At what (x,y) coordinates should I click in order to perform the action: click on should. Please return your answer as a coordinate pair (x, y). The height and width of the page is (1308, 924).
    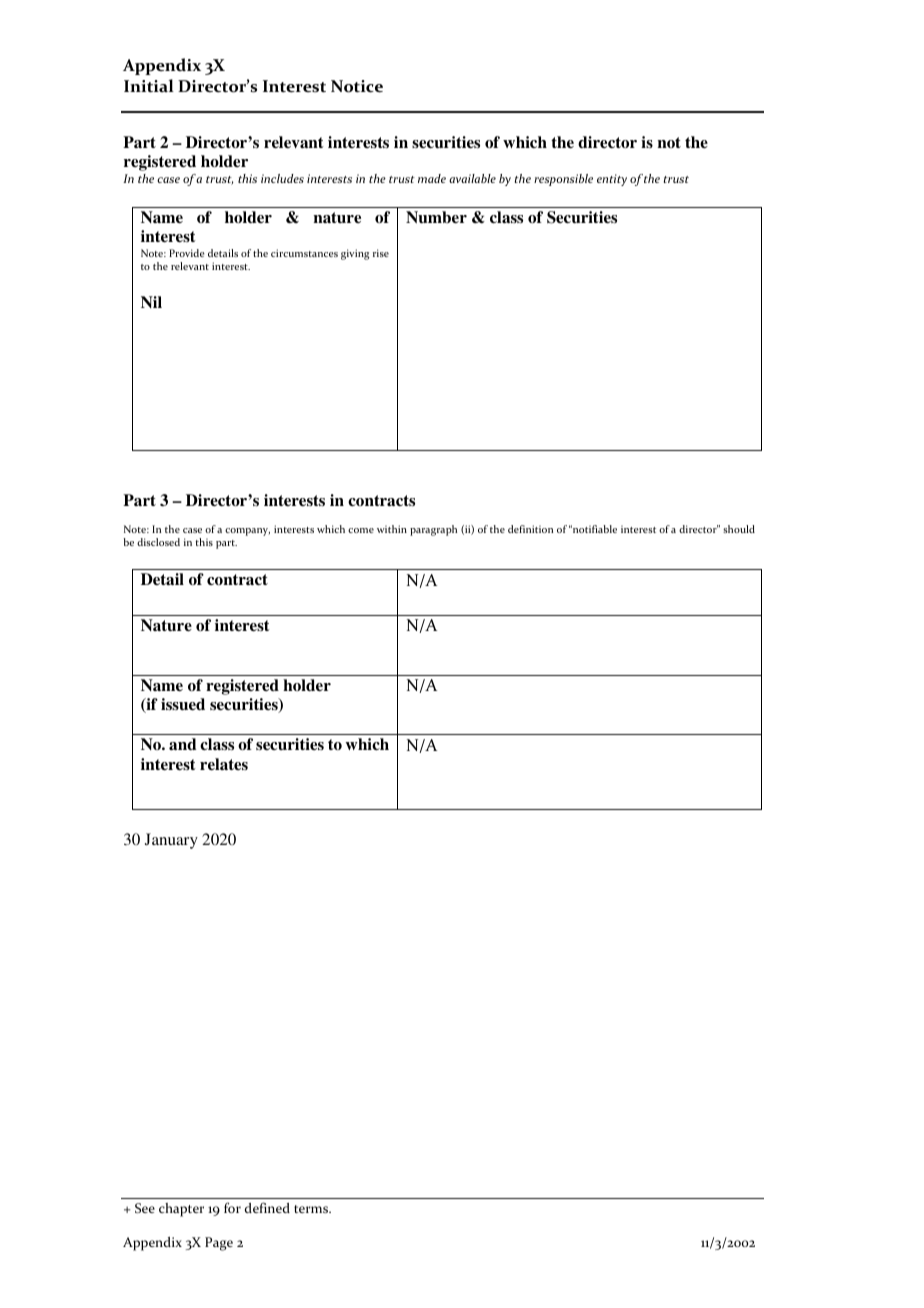
    Looking at the image, I should click on (739, 529).
